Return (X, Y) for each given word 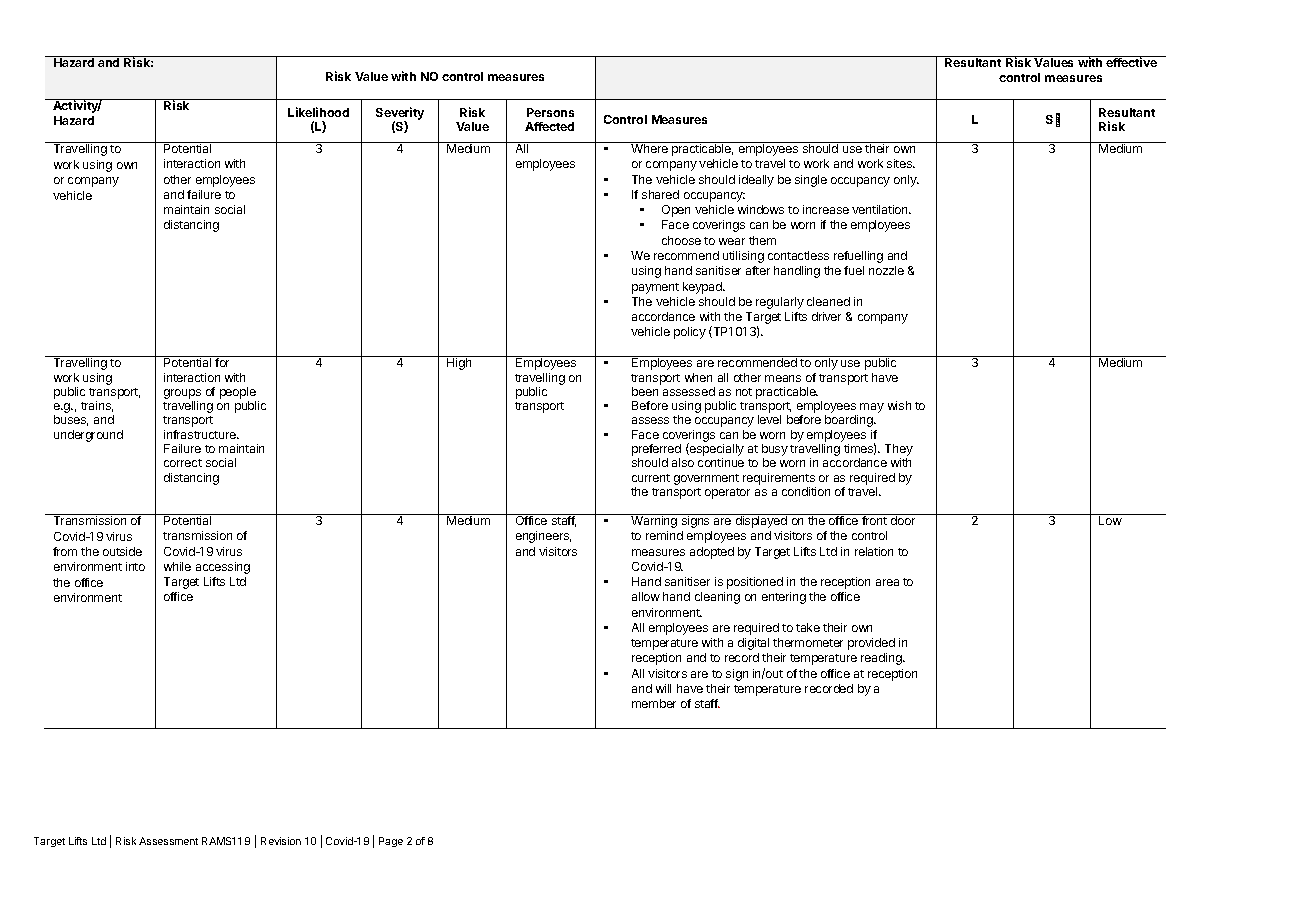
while (177, 566)
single (811, 181)
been (645, 391)
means (783, 378)
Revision (281, 841)
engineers (543, 537)
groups (182, 395)
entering (784, 598)
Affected (549, 126)
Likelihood (318, 112)
